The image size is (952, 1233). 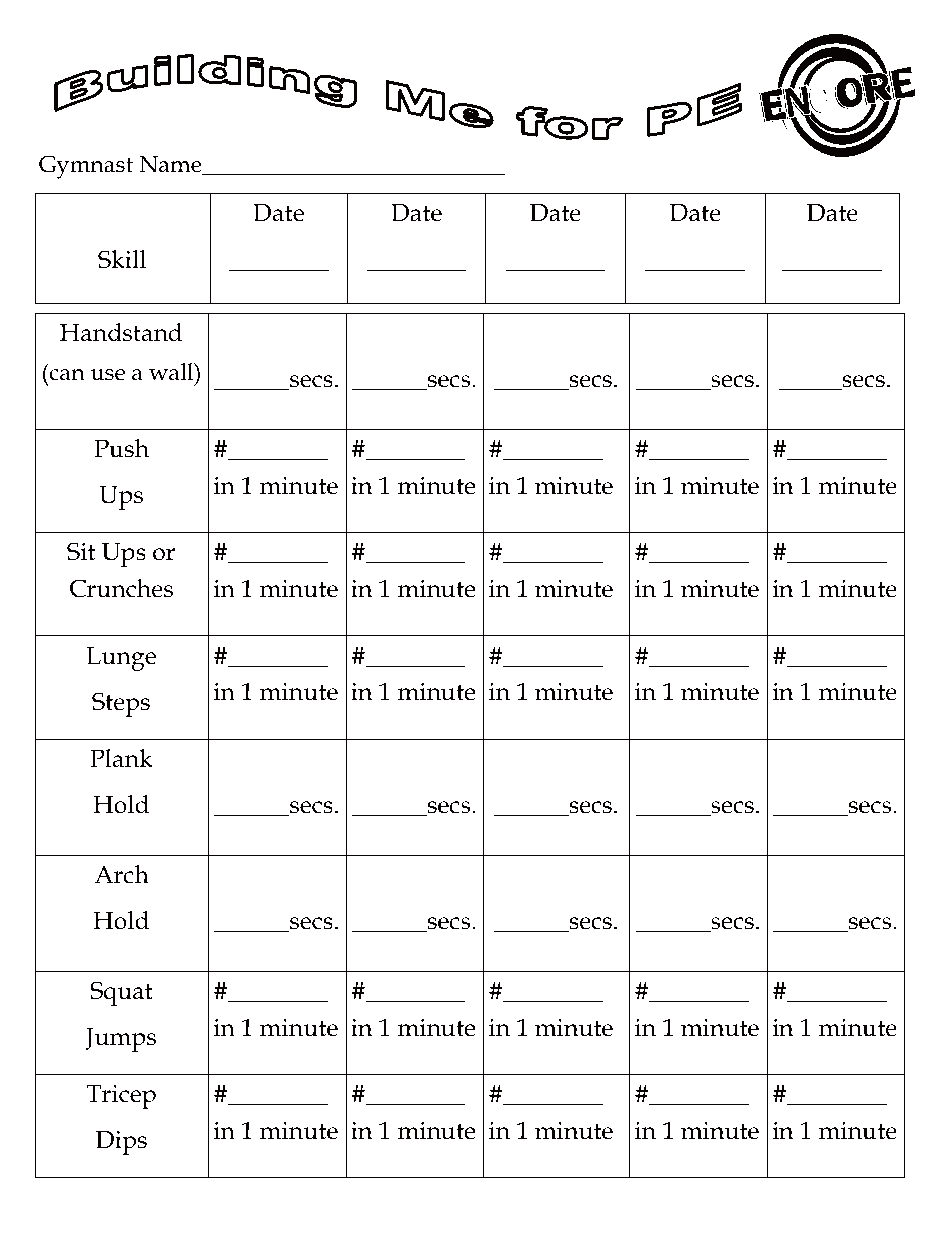 What do you see at coordinates (67, 375) in the screenshot?
I see `can` at bounding box center [67, 375].
